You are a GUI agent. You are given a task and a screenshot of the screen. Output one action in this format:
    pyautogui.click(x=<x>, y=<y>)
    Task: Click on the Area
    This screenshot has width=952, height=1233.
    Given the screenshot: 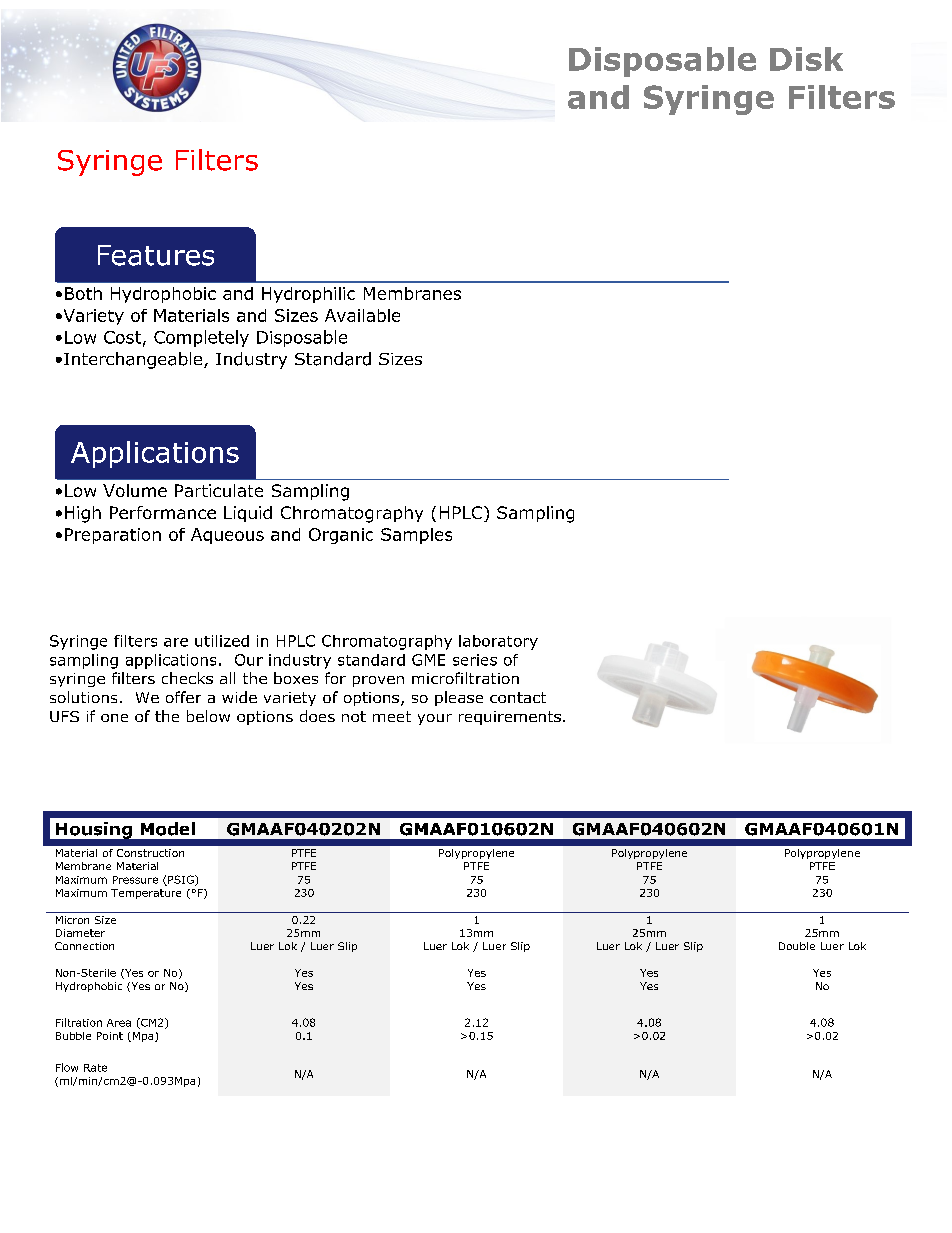 What is the action you would take?
    pyautogui.click(x=119, y=1023)
